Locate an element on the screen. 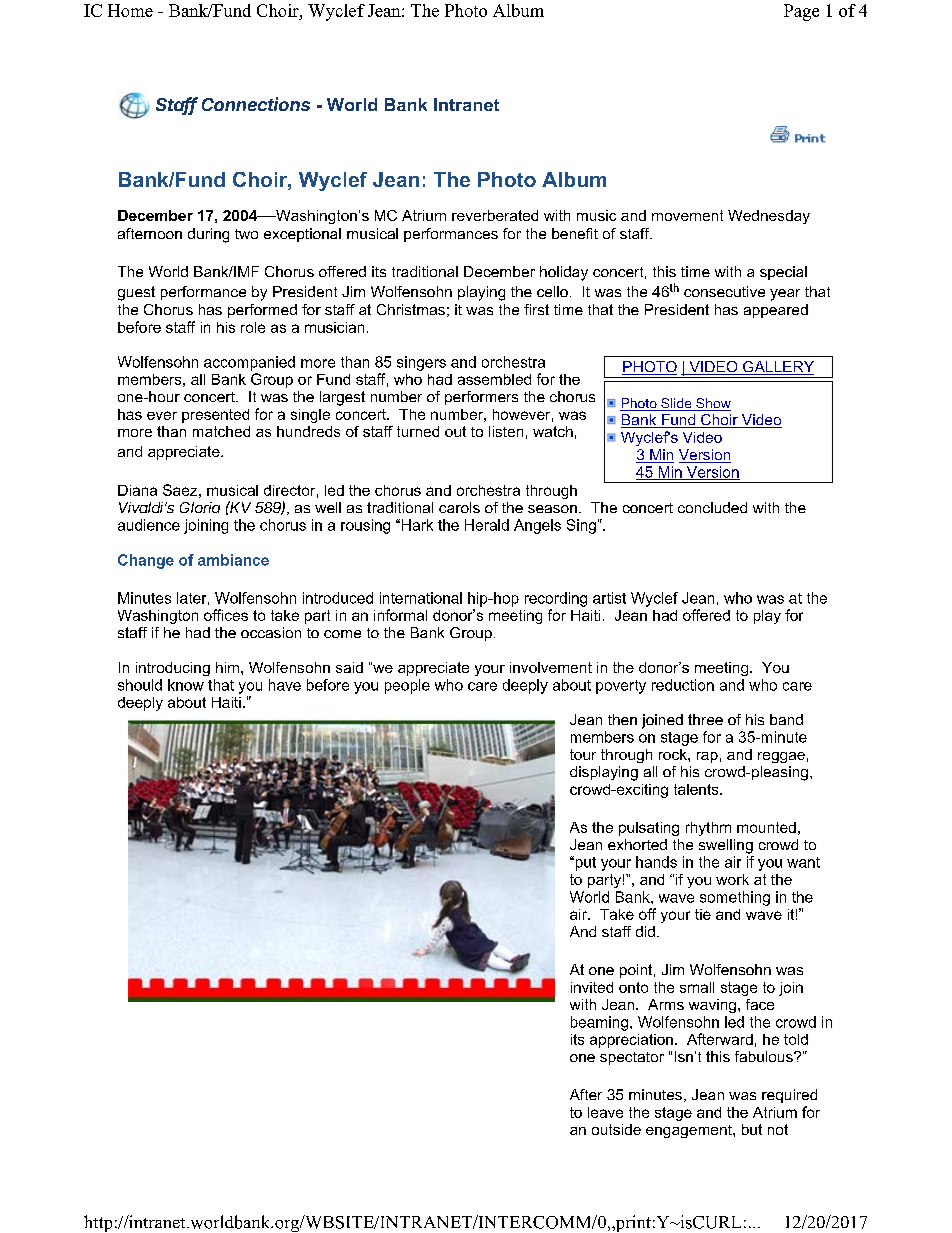 The width and height of the screenshot is (952, 1233). benefit is located at coordinates (575, 233).
